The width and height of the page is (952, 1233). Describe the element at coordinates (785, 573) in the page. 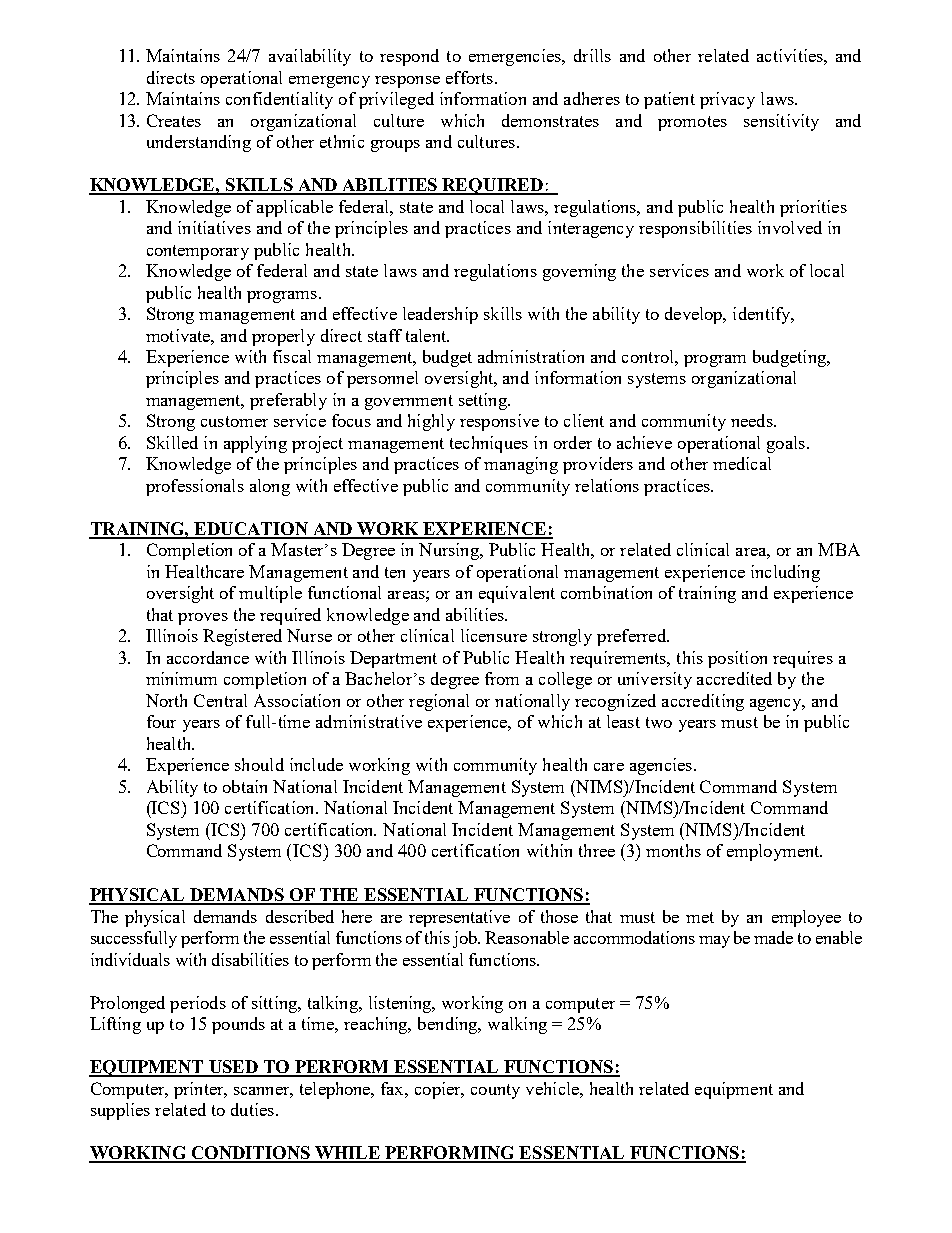

I see `including` at that location.
